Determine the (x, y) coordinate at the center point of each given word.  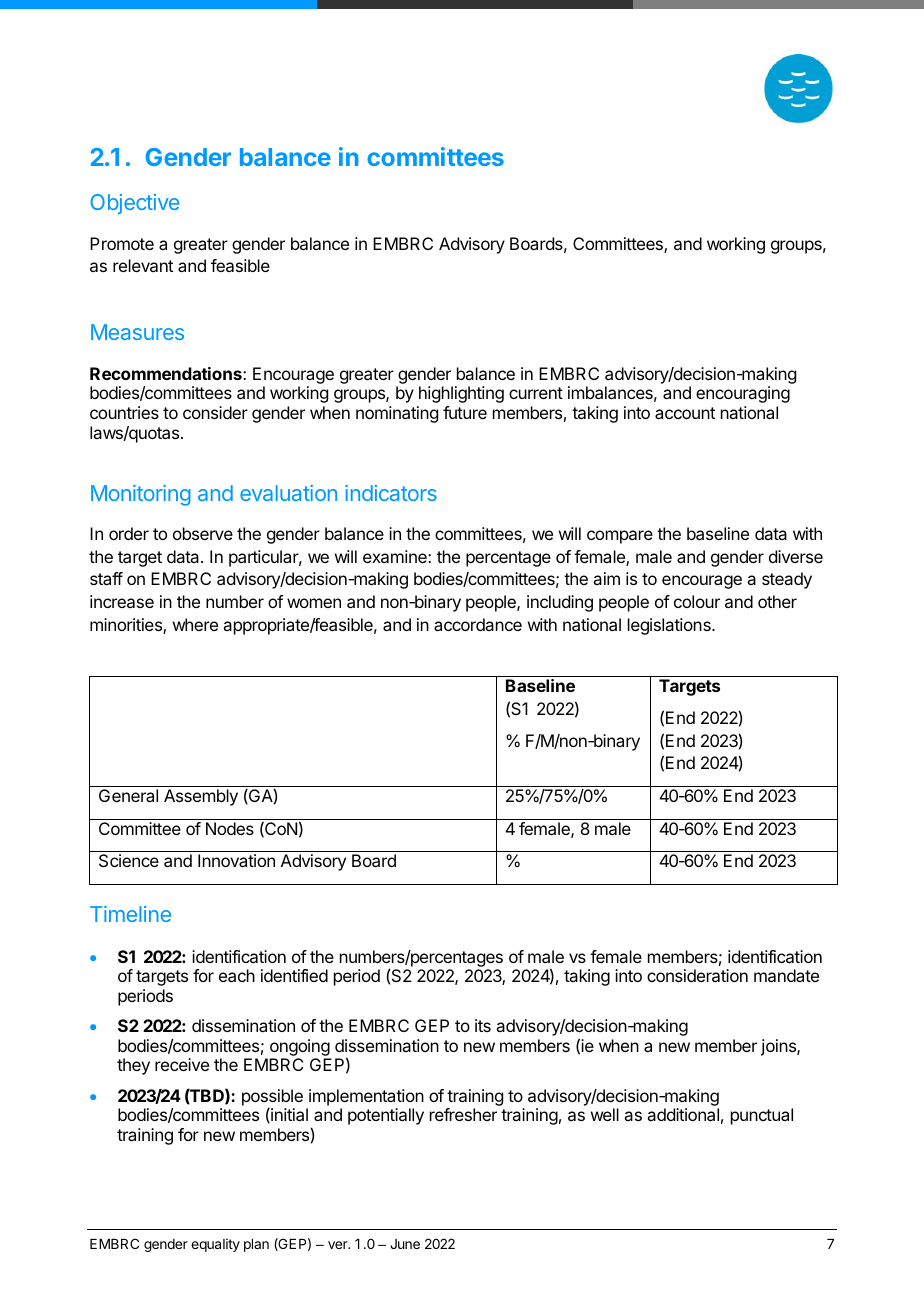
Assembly (201, 797)
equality (215, 1245)
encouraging (743, 394)
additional (683, 1114)
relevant (143, 265)
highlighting (461, 394)
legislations (670, 626)
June (405, 1244)
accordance (478, 624)
